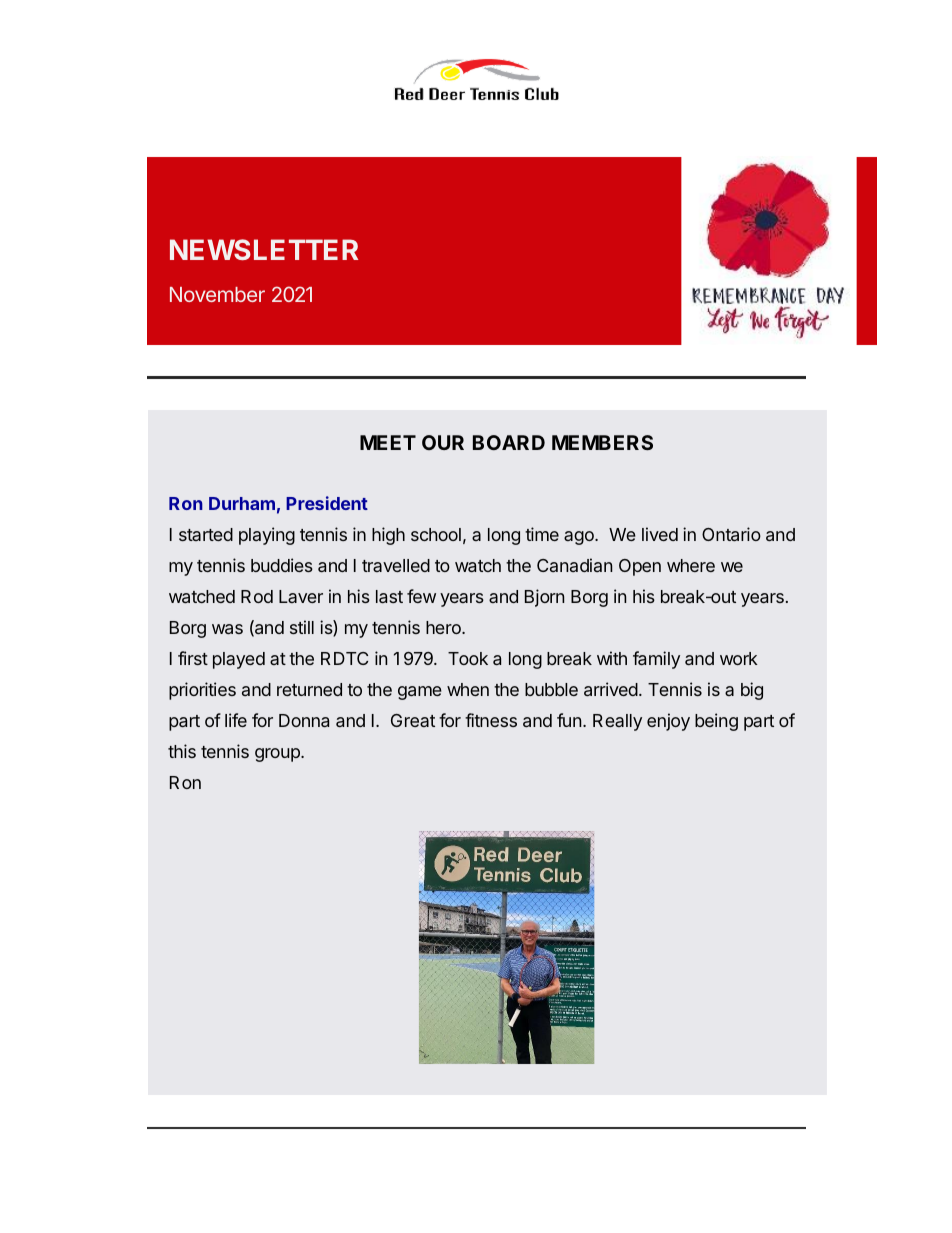 The image size is (952, 1233). I want to click on MEMBERS, so click(602, 442).
